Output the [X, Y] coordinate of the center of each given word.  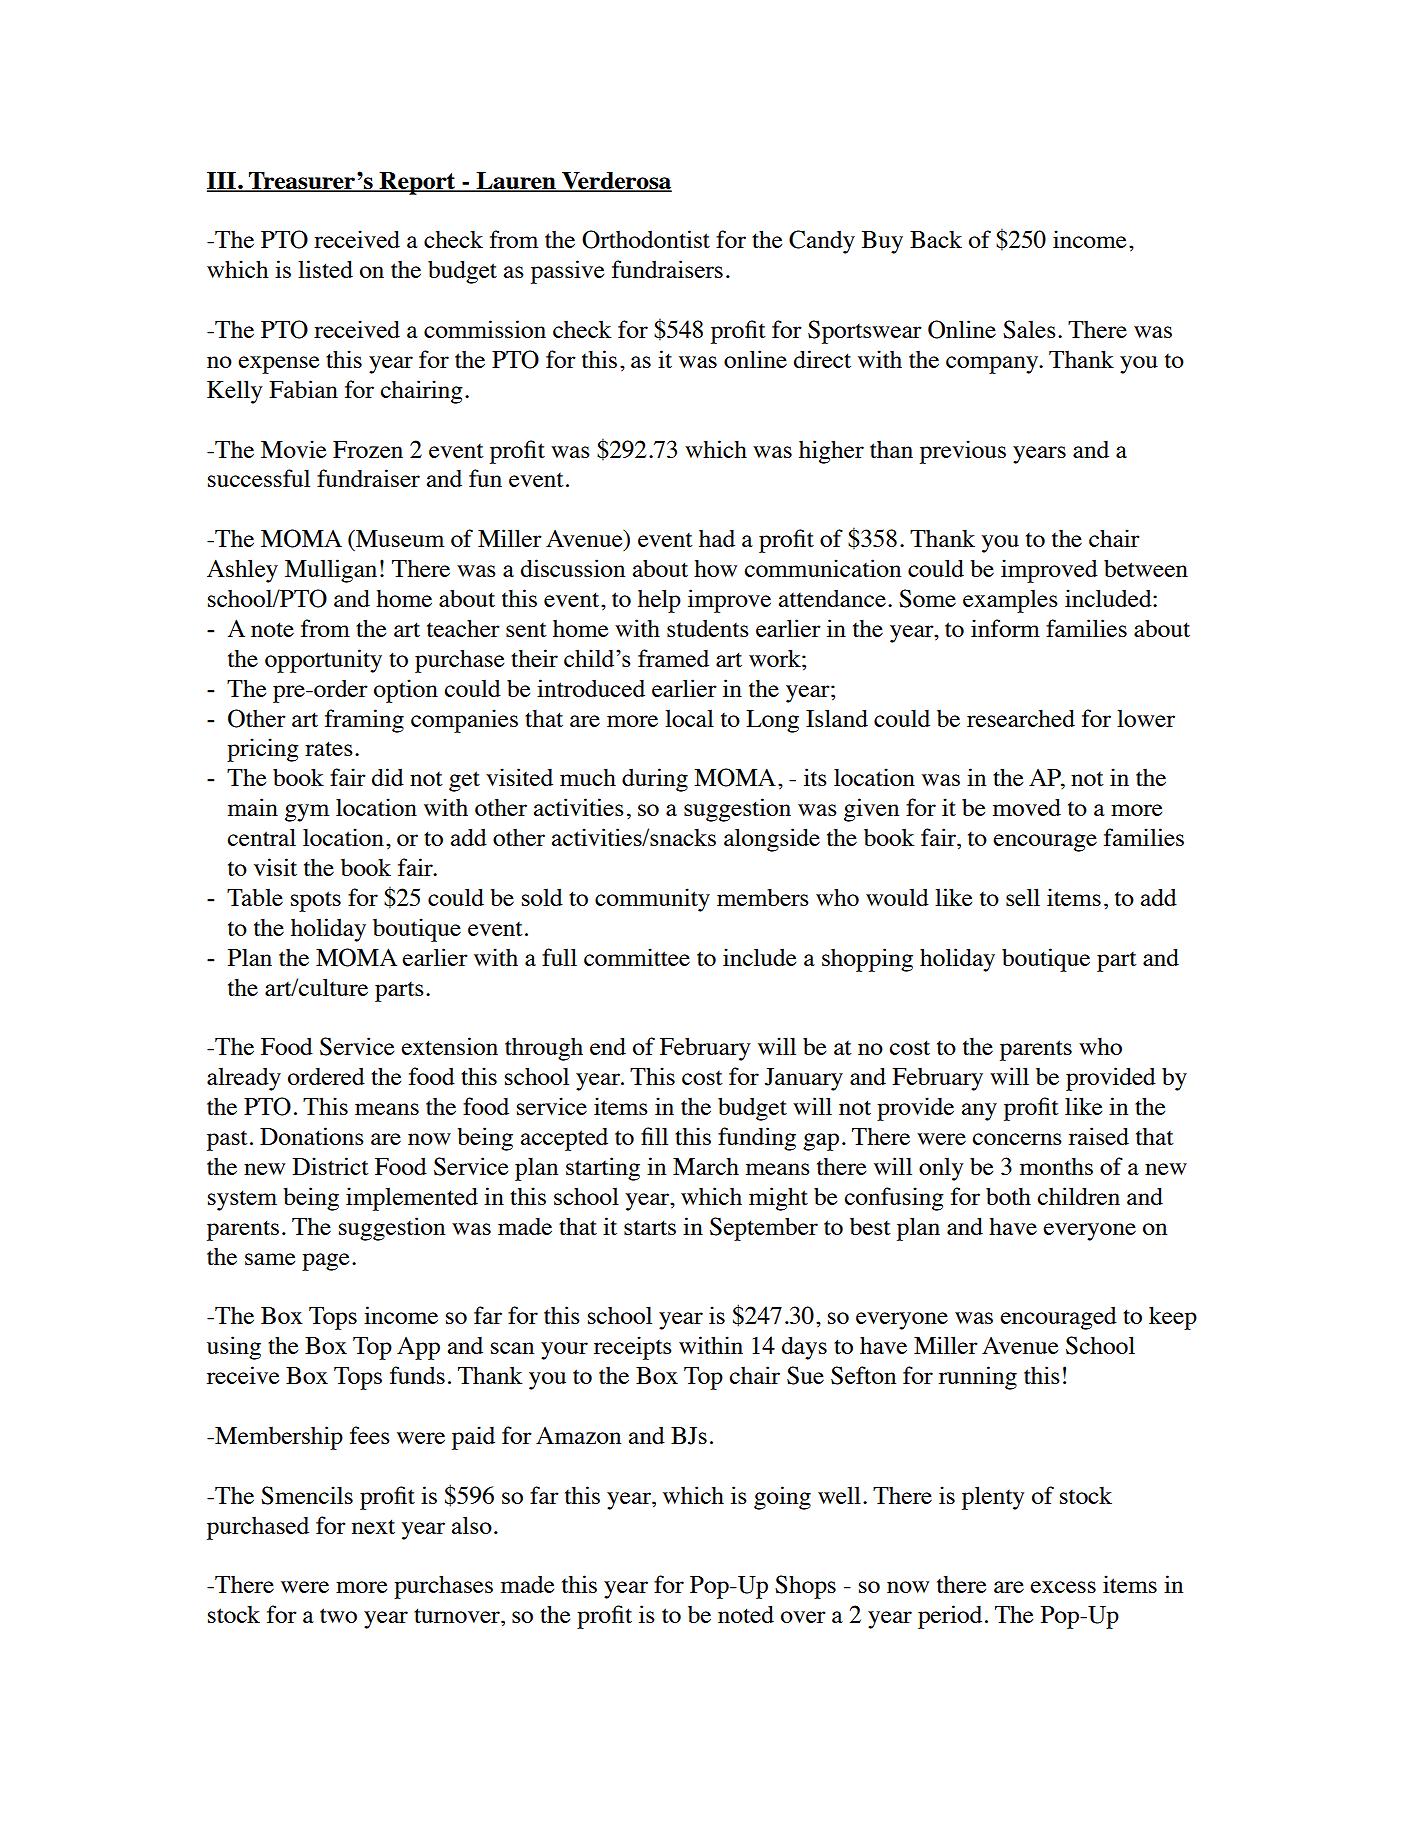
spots [316, 901]
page [325, 1262]
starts [650, 1227]
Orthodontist [646, 239]
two [338, 1615]
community [652, 900]
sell [1023, 897]
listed [325, 269]
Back [936, 239]
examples [1010, 601]
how [715, 568]
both [1008, 1196]
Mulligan [331, 571]
